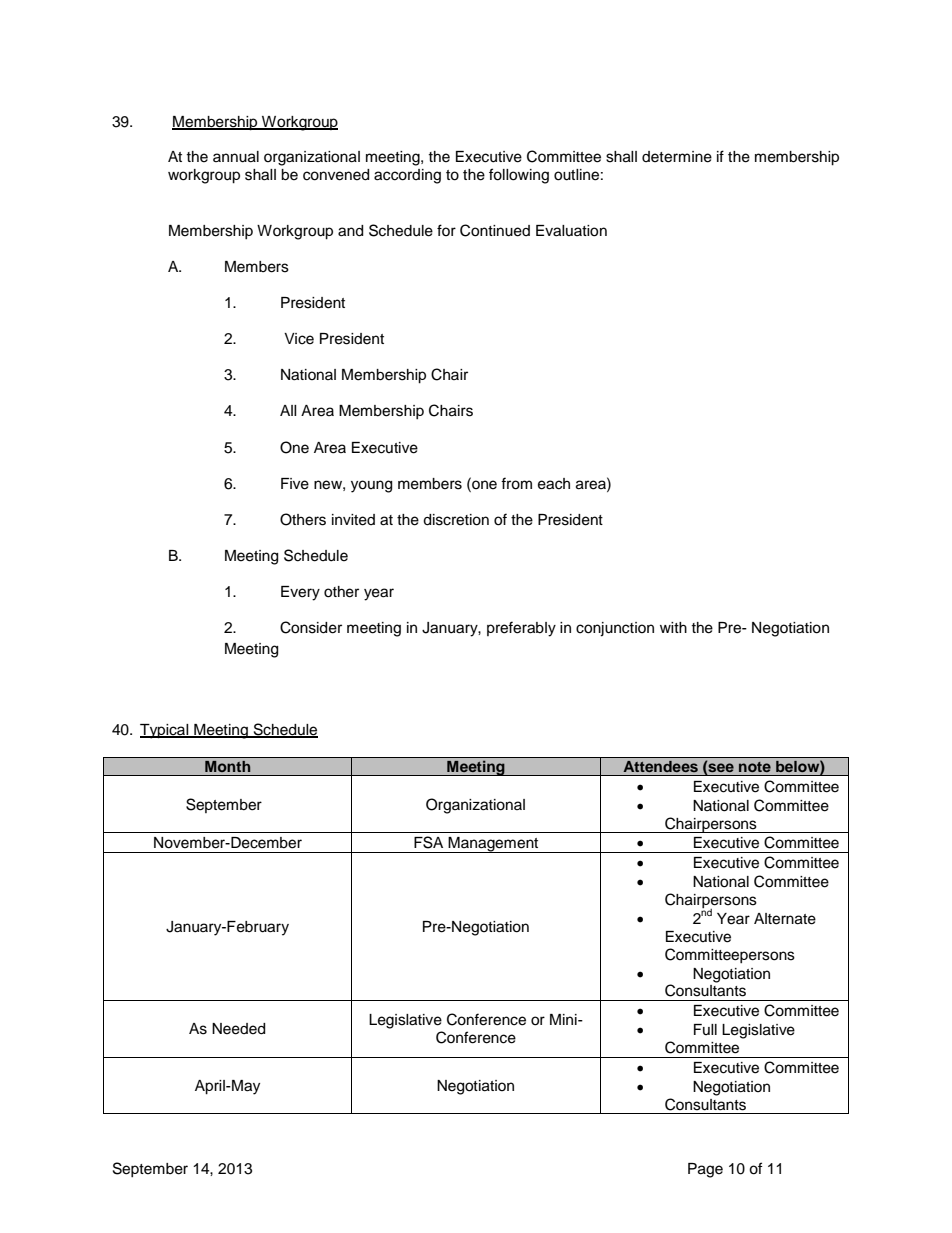 This screenshot has width=952, height=1233. Describe the element at coordinates (456, 520) in the screenshot. I see `discretion` at that location.
